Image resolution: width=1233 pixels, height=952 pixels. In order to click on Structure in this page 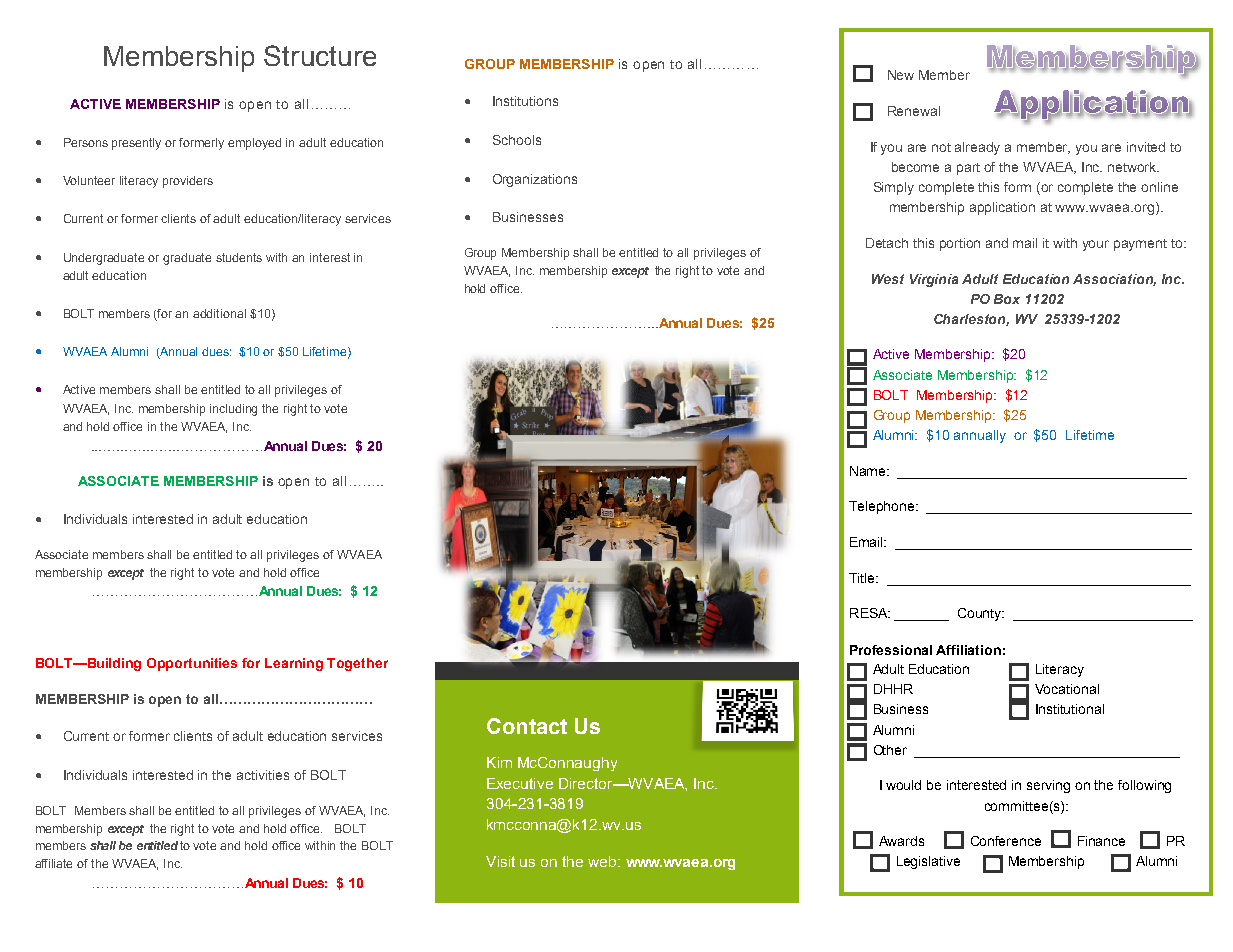, I will do `click(320, 55)`.
